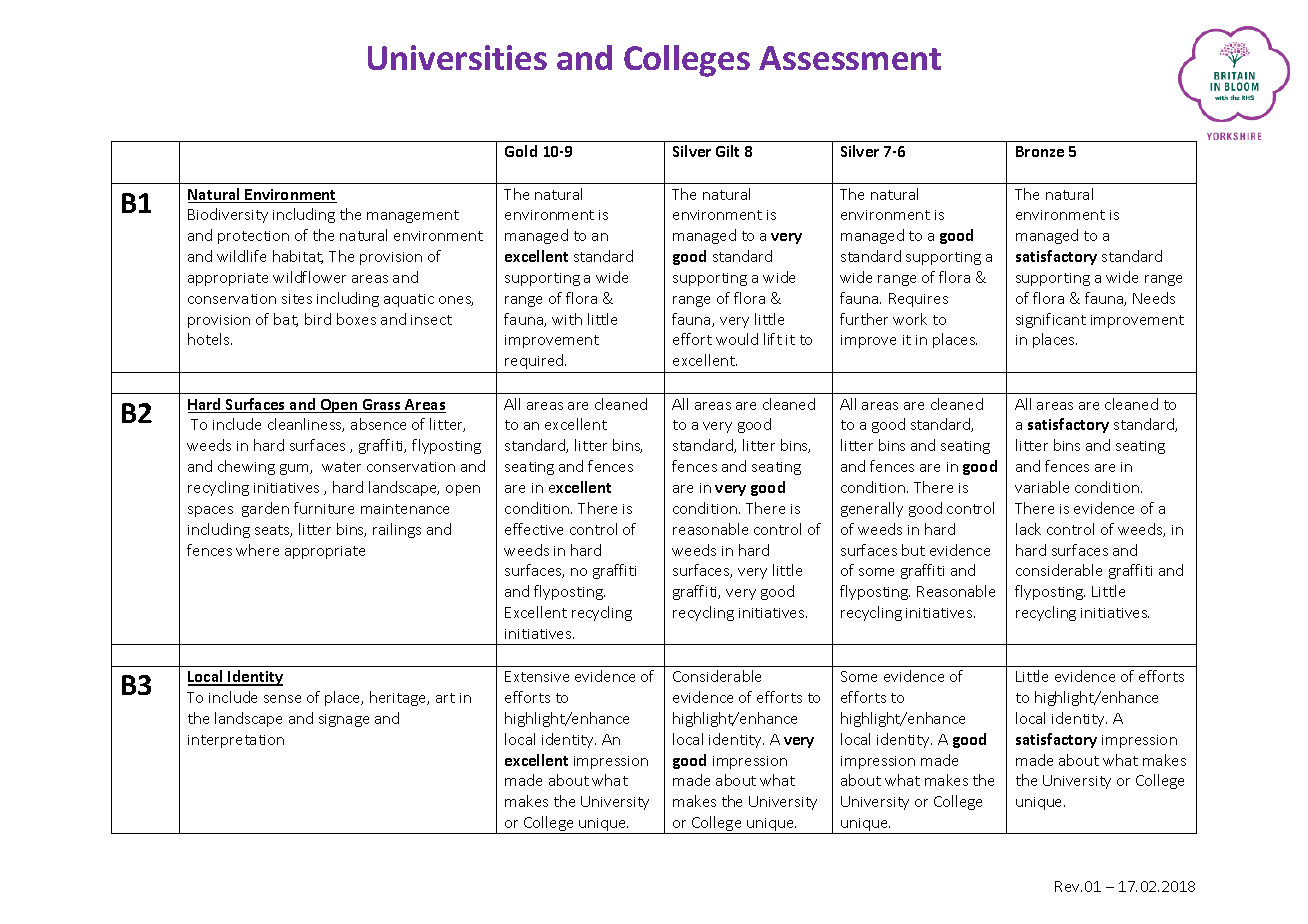  I want to click on but, so click(913, 550).
